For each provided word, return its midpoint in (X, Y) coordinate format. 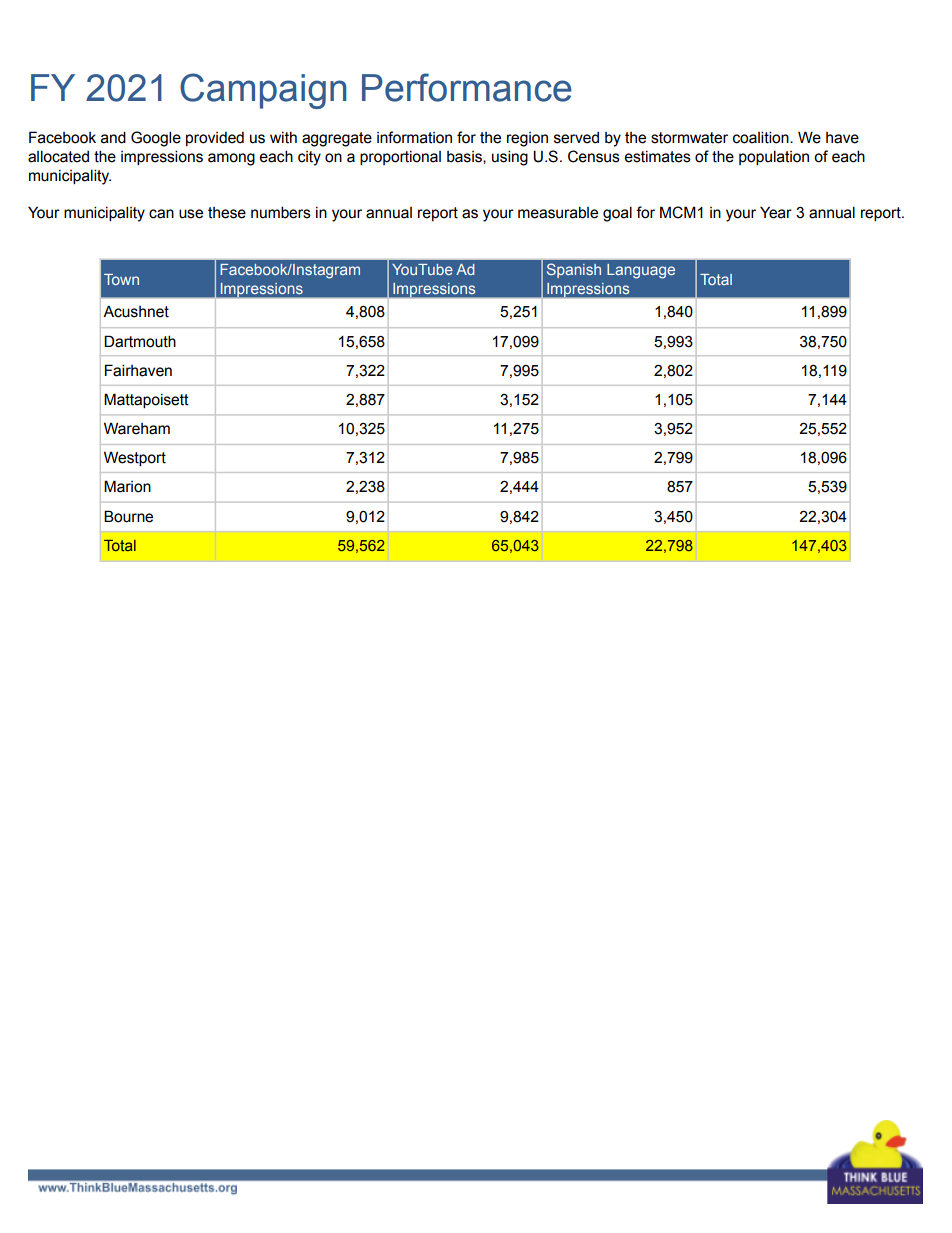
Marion (127, 486)
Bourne (128, 516)
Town (121, 279)
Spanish (574, 270)
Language (641, 271)
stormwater (689, 138)
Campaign (263, 91)
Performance (467, 87)
